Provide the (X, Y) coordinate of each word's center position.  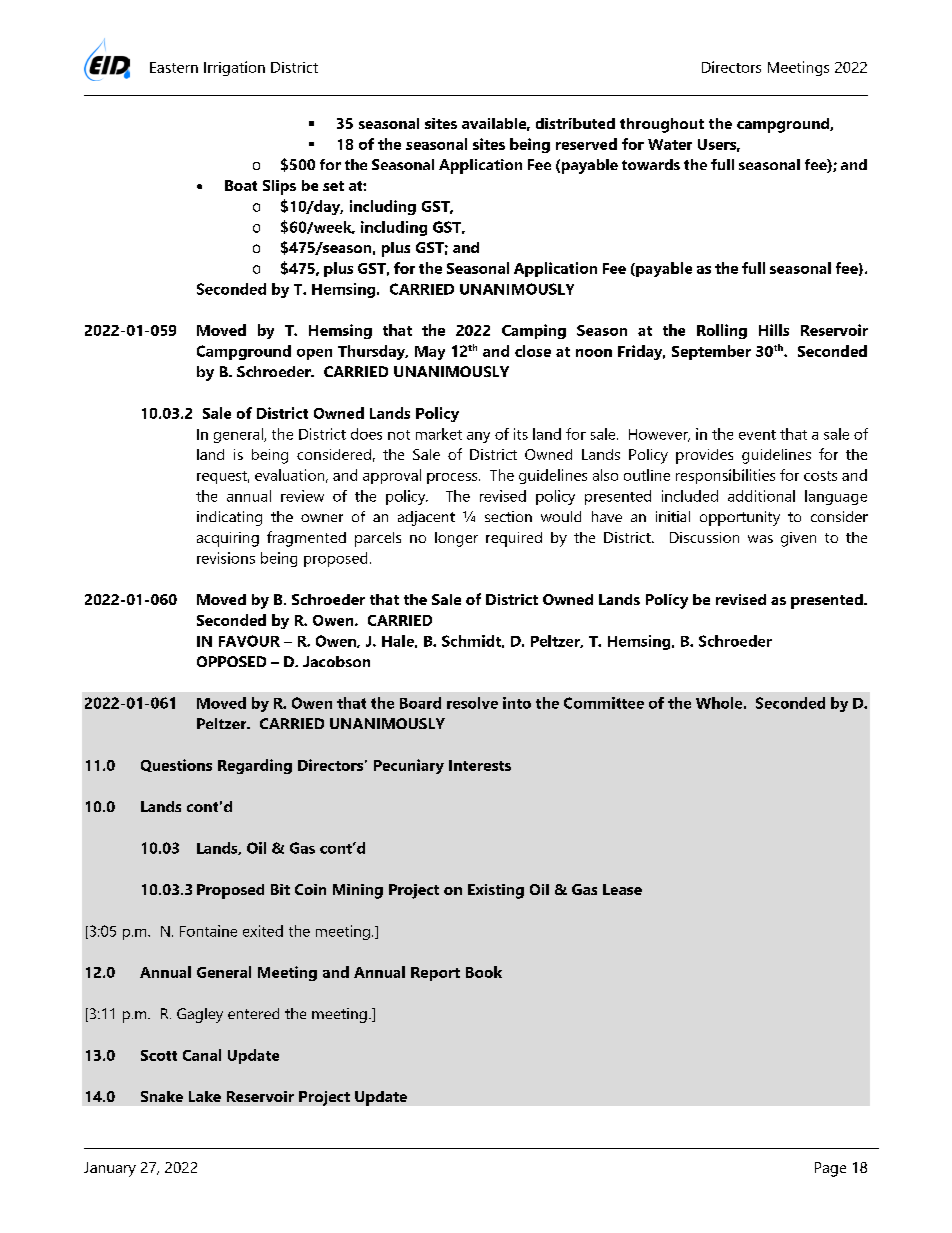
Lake (205, 1096)
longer (456, 539)
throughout (662, 125)
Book (484, 972)
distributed (575, 123)
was (760, 539)
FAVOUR (249, 641)
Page (830, 1169)
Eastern (174, 67)
